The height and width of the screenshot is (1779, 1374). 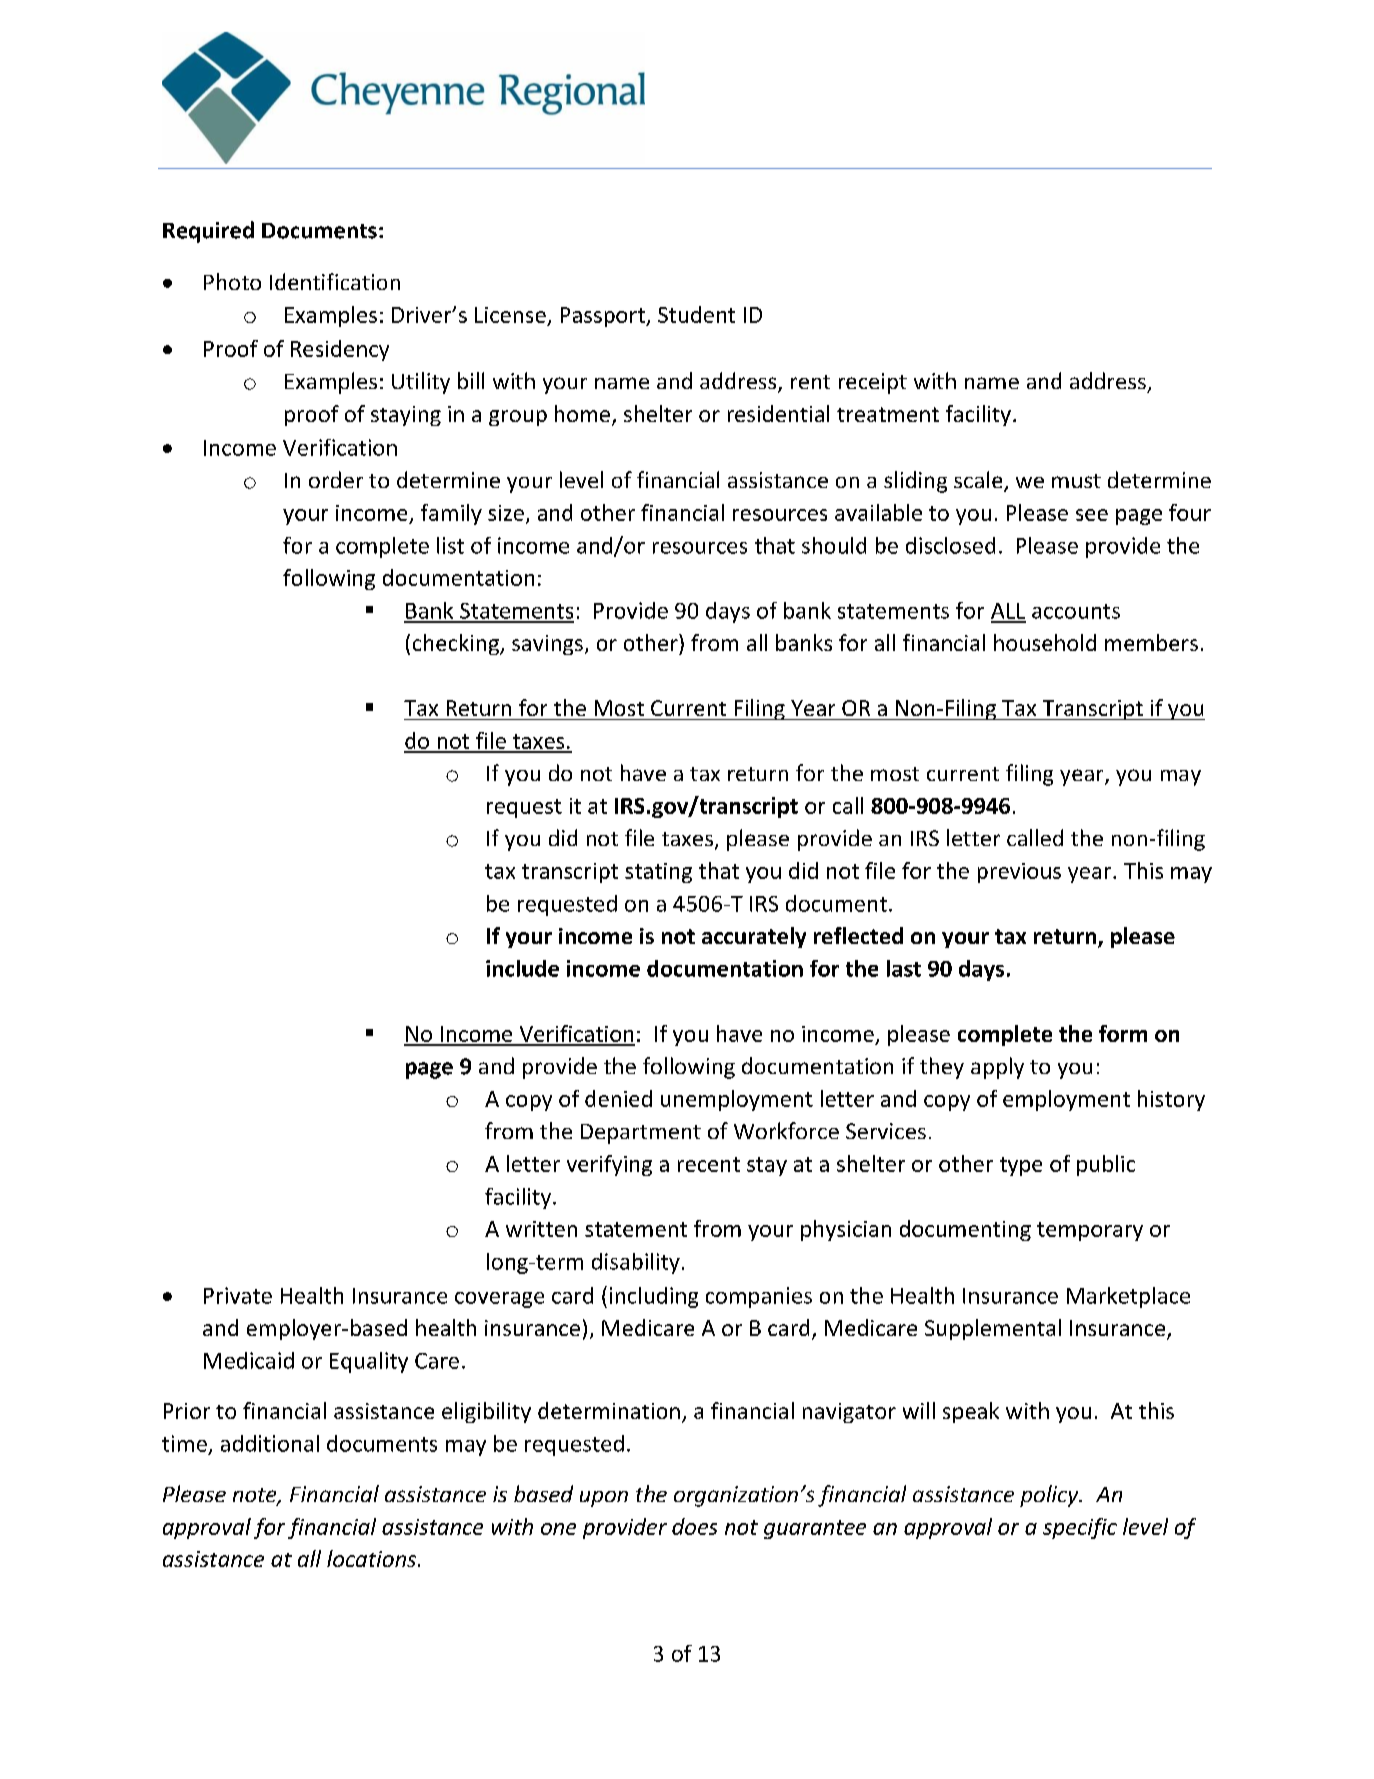 What do you see at coordinates (696, 314) in the screenshot?
I see `Student` at bounding box center [696, 314].
